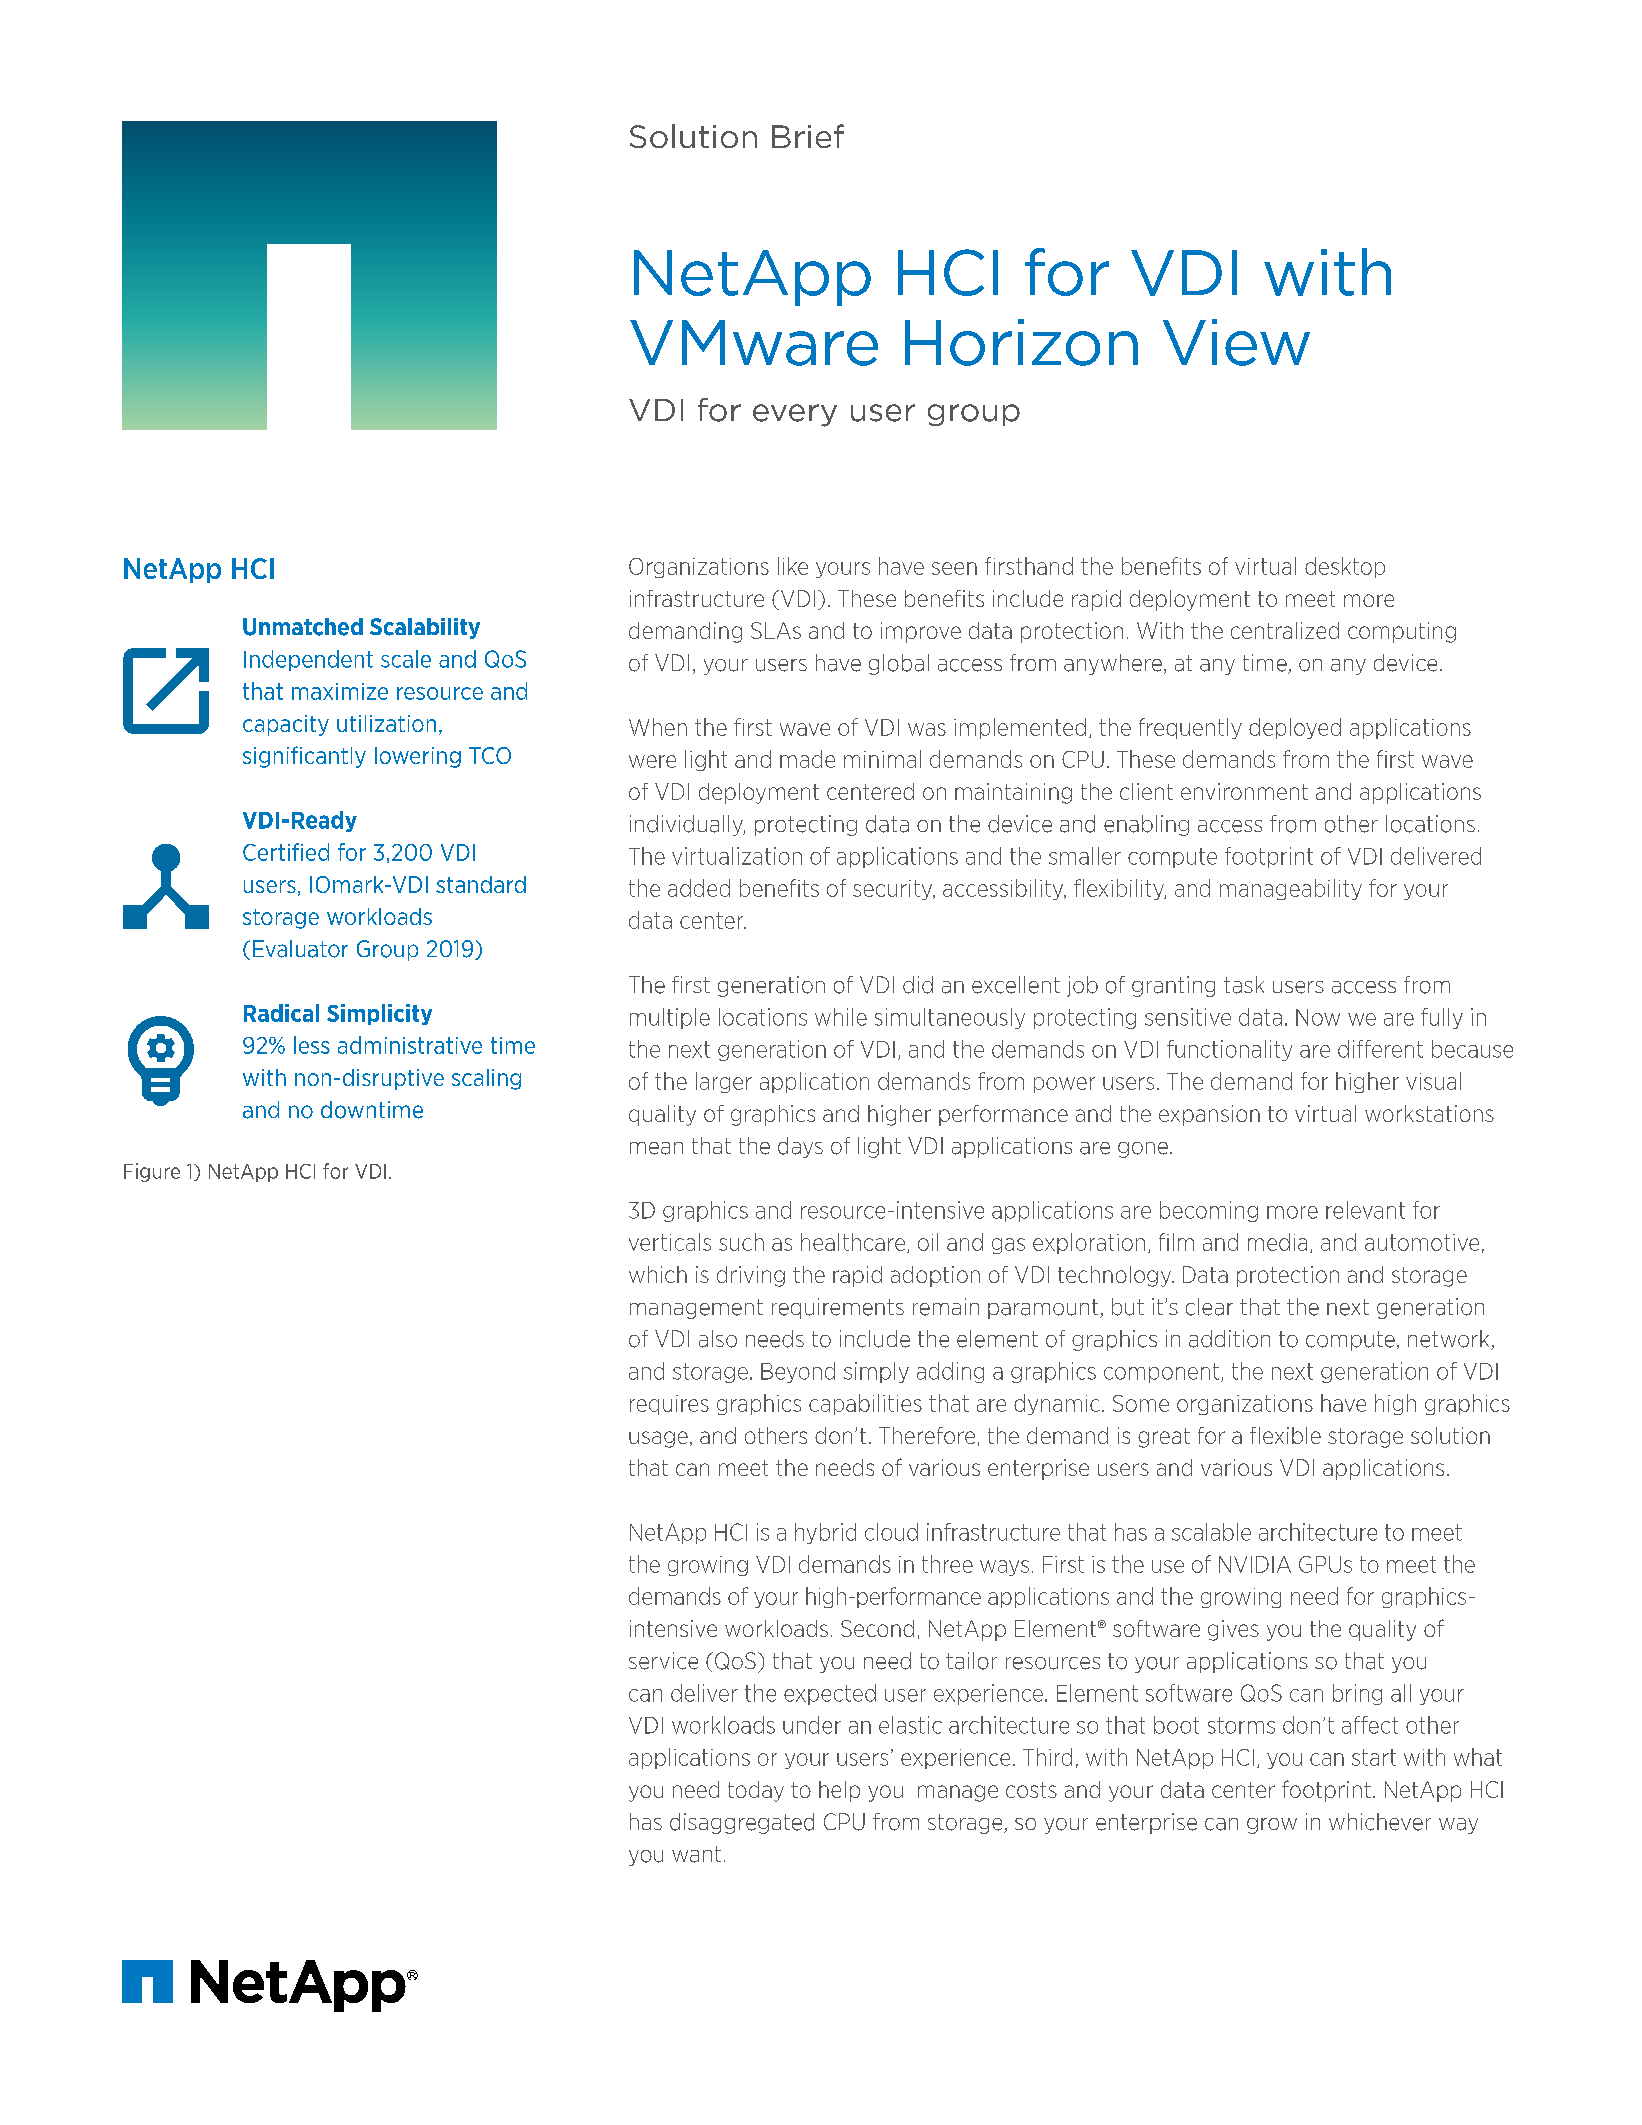 Image resolution: width=1642 pixels, height=2125 pixels. What do you see at coordinates (696, 1854) in the document?
I see `want` at bounding box center [696, 1854].
